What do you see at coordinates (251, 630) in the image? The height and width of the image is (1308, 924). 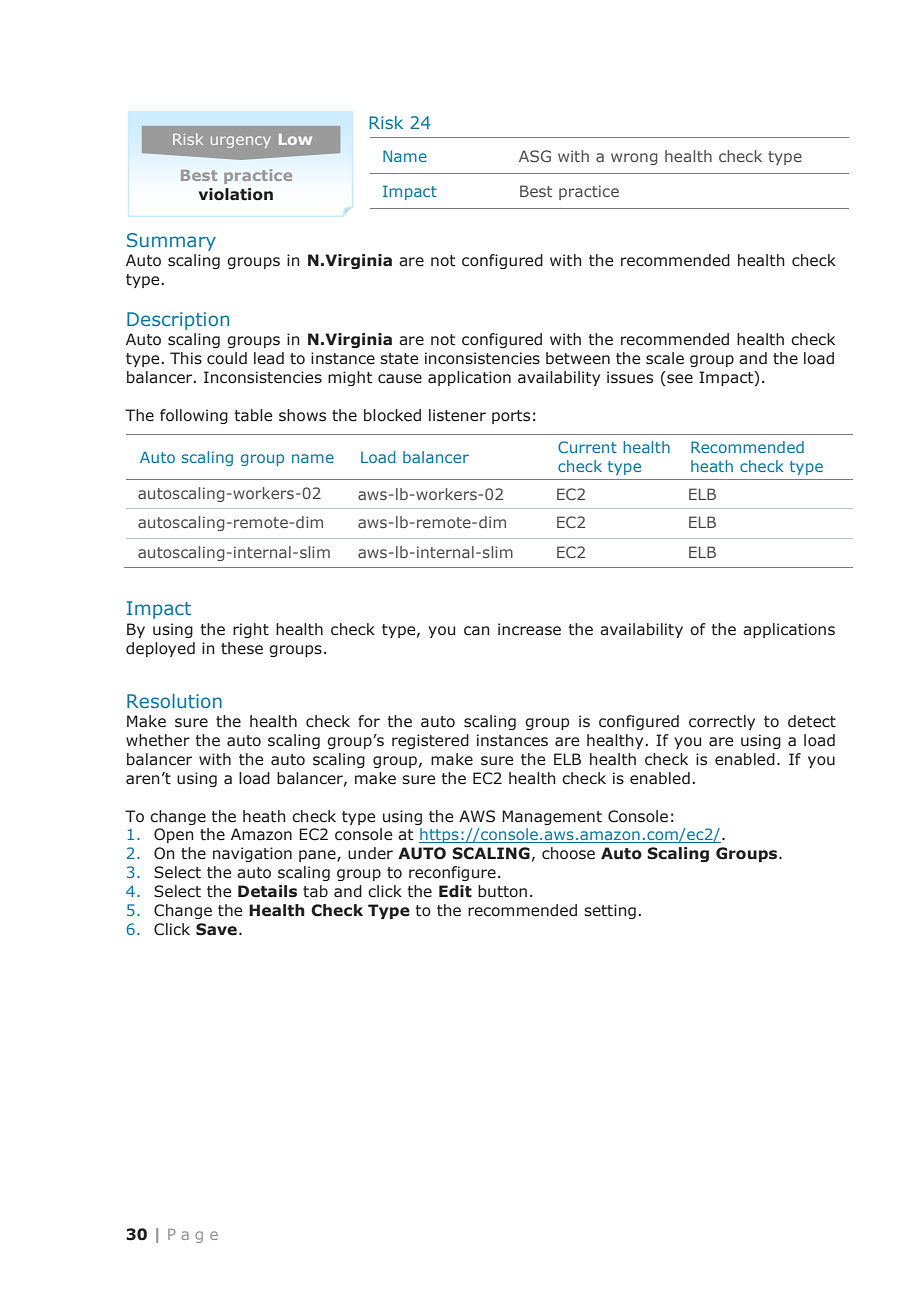 I see `right` at bounding box center [251, 630].
